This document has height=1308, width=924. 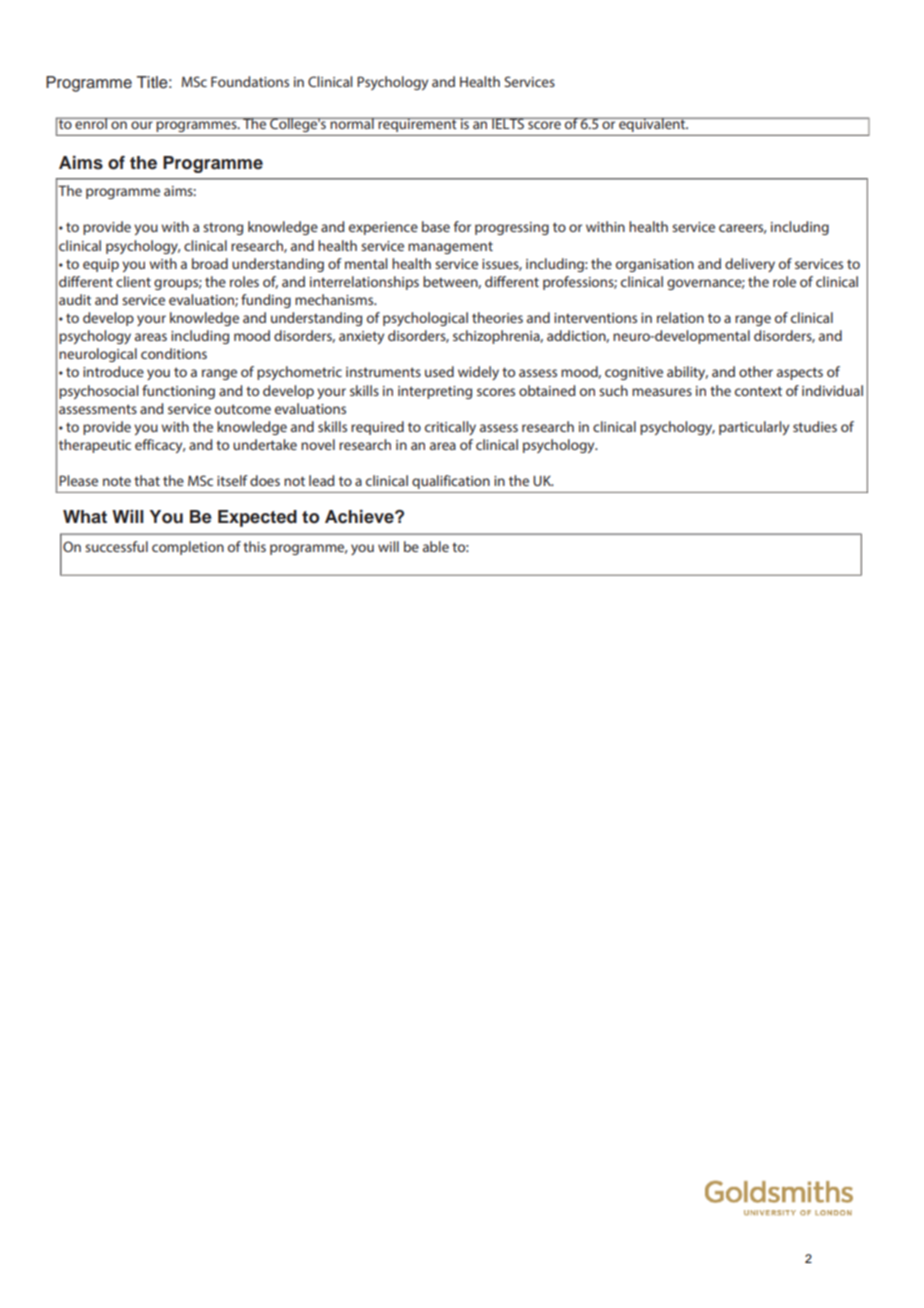 What do you see at coordinates (758, 391) in the document?
I see `context` at bounding box center [758, 391].
